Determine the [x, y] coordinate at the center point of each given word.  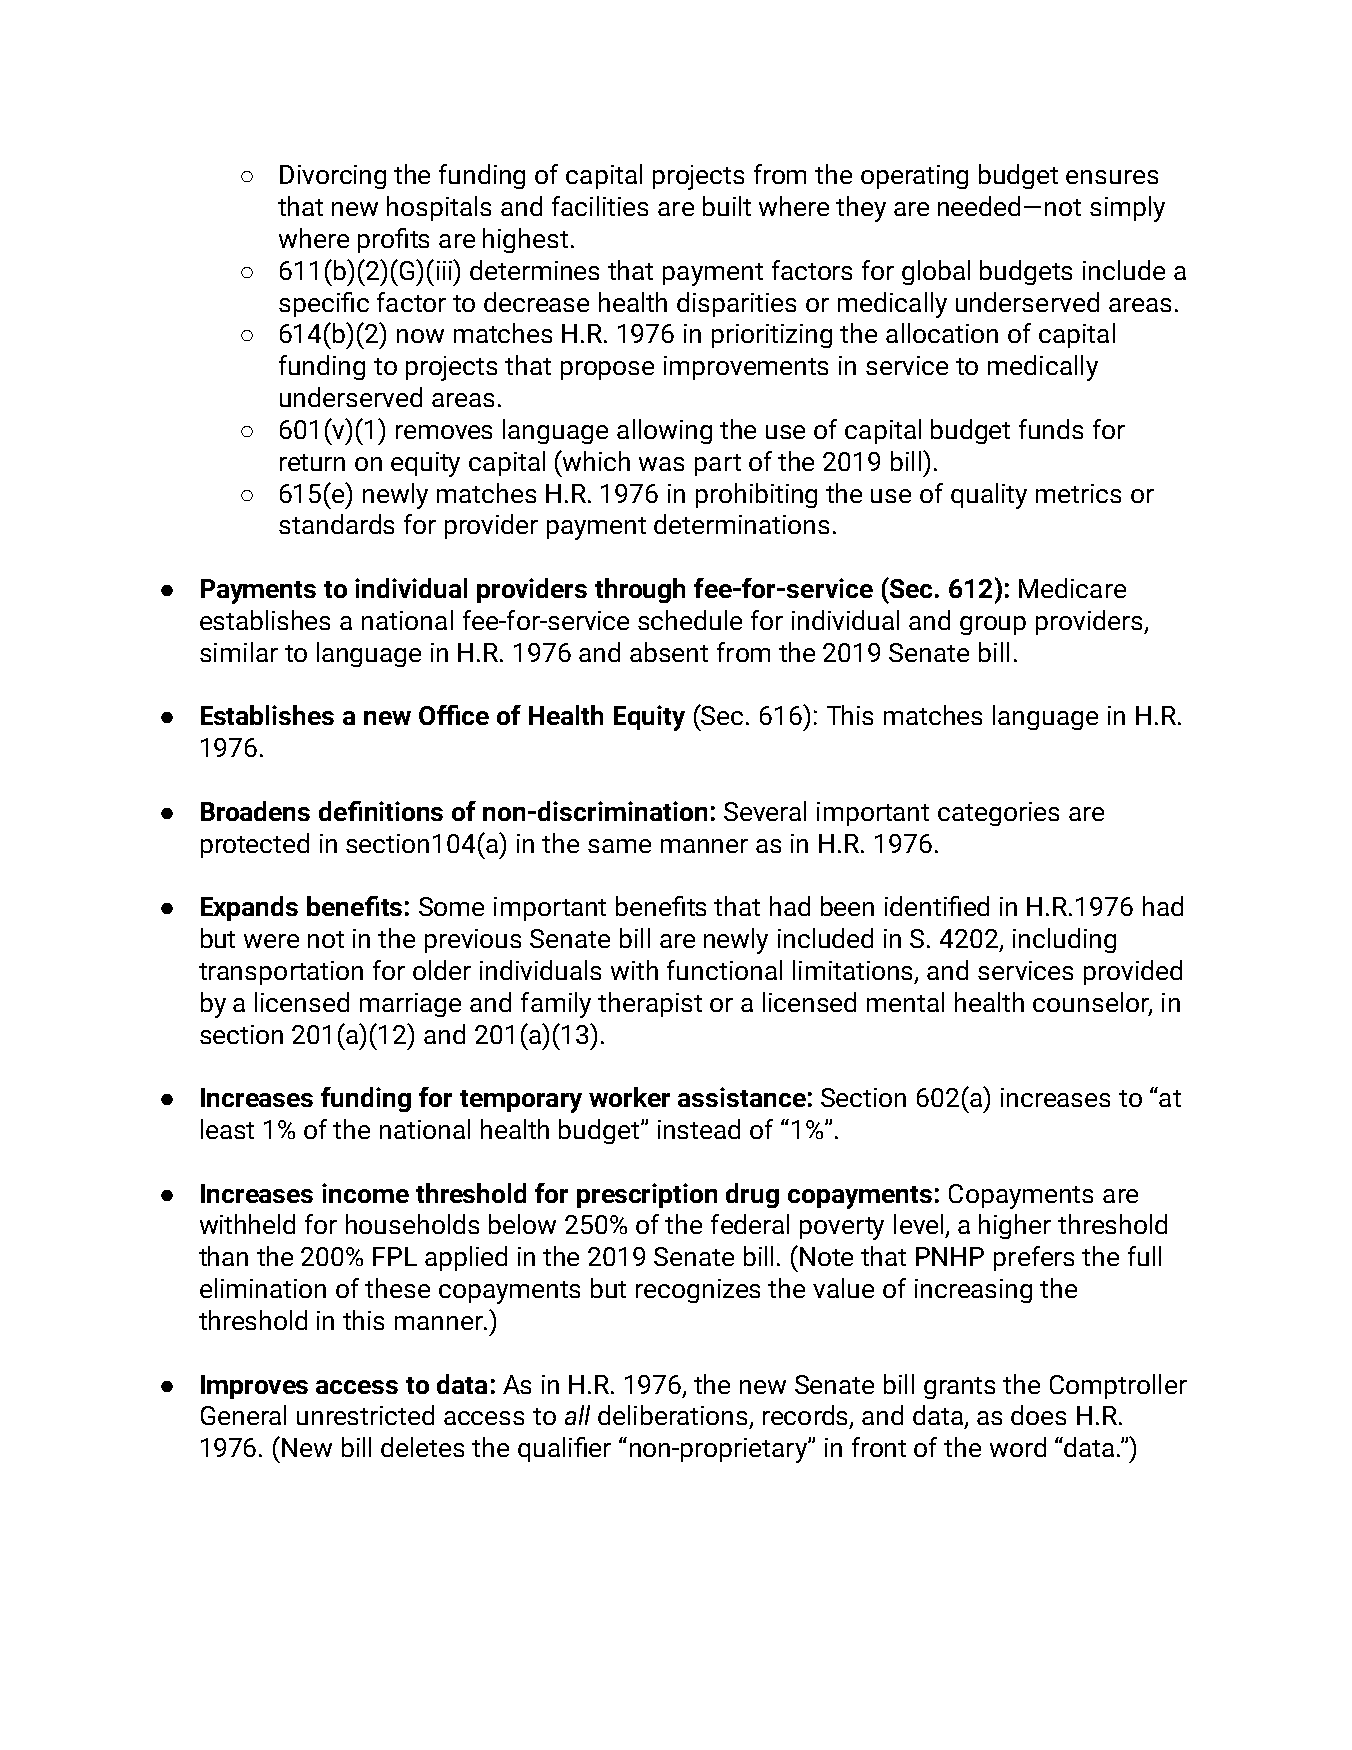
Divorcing [333, 177]
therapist [650, 1004]
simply [1127, 209]
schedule [690, 620]
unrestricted [365, 1415]
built [727, 206]
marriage [410, 1005]
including [1064, 940]
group [993, 625]
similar [239, 652]
